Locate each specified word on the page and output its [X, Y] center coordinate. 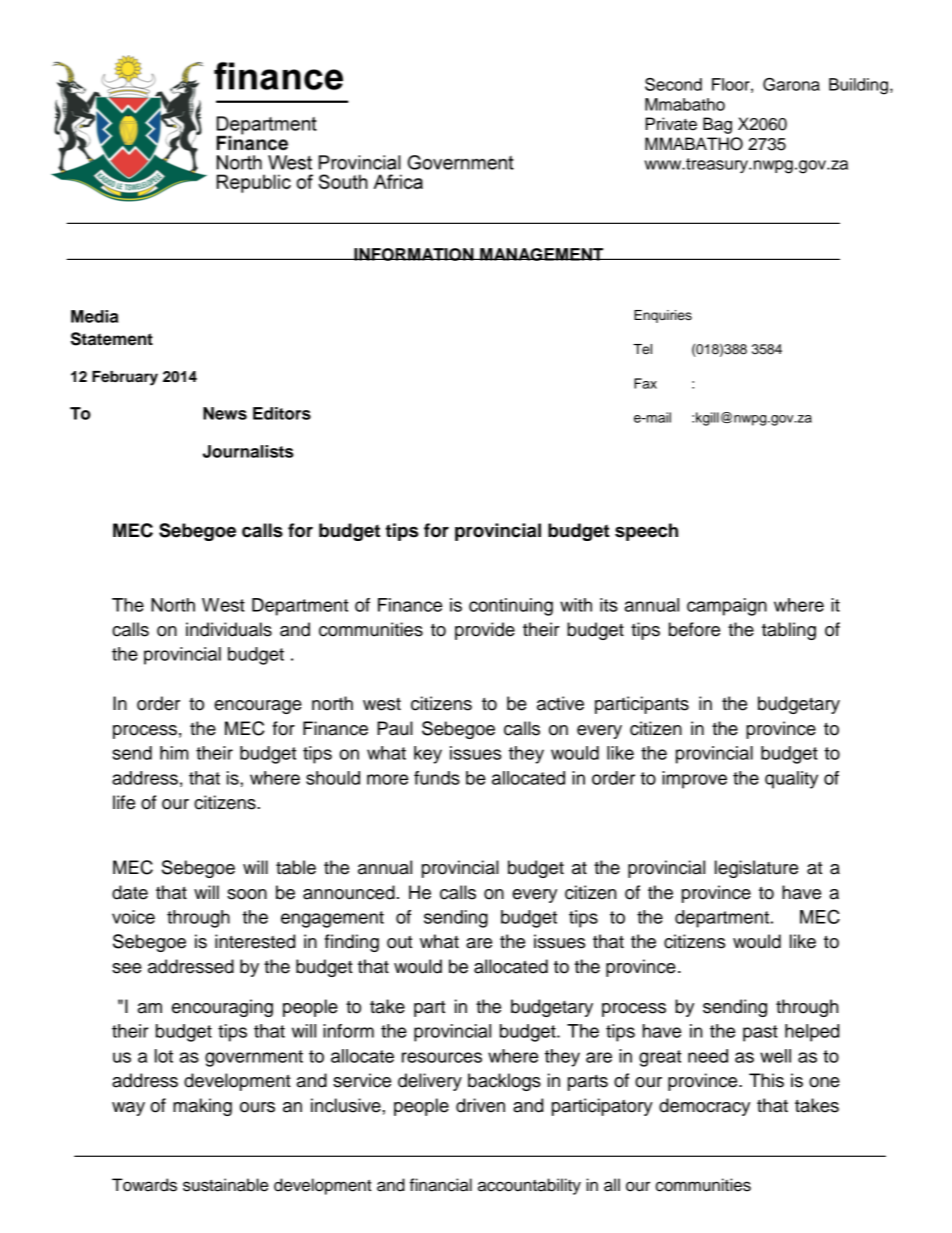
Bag [717, 125]
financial [441, 1185]
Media [94, 316]
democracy [704, 1107]
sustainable [225, 1185]
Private [671, 124]
